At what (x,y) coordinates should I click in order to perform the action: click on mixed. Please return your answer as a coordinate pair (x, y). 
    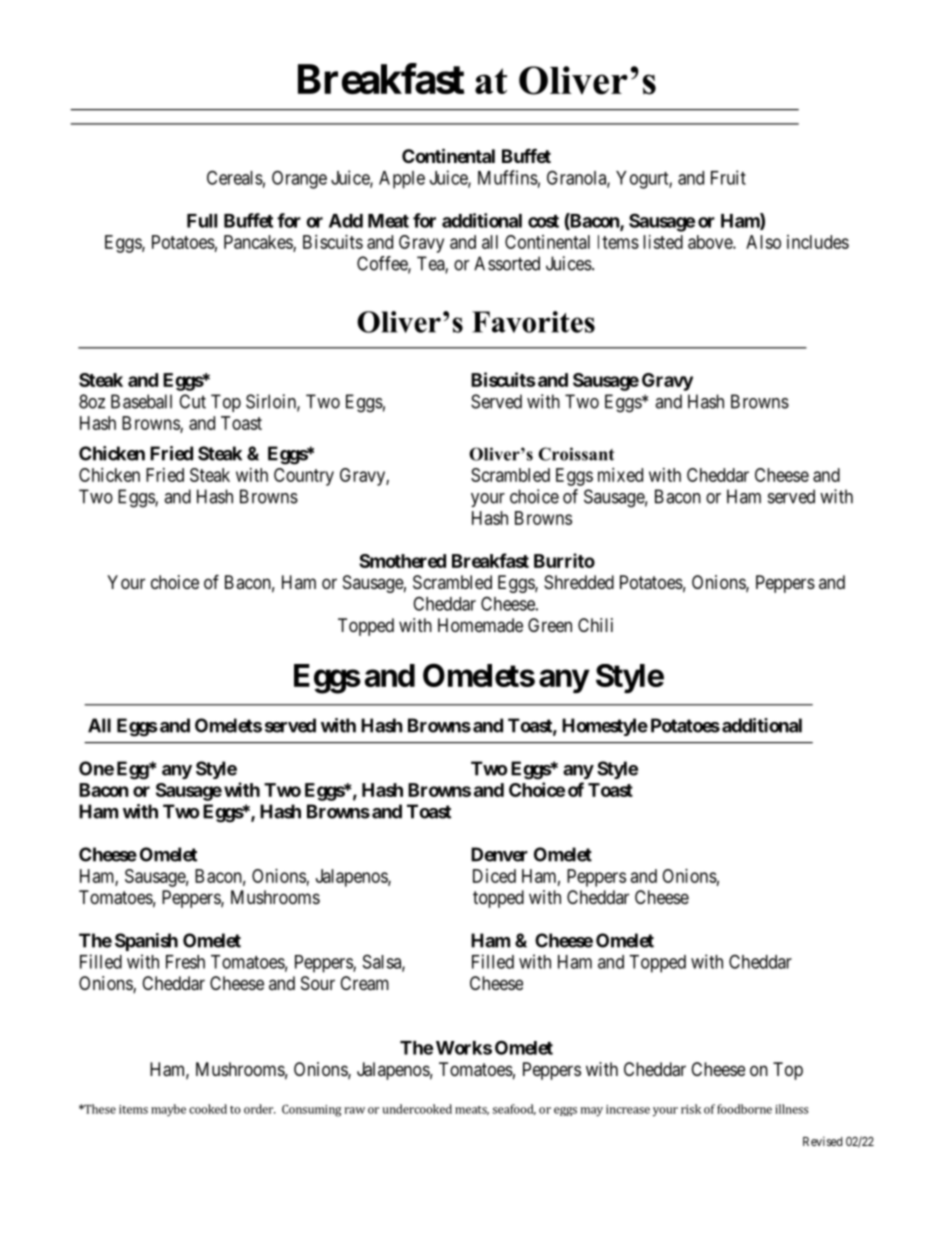
    Looking at the image, I should click on (620, 475).
